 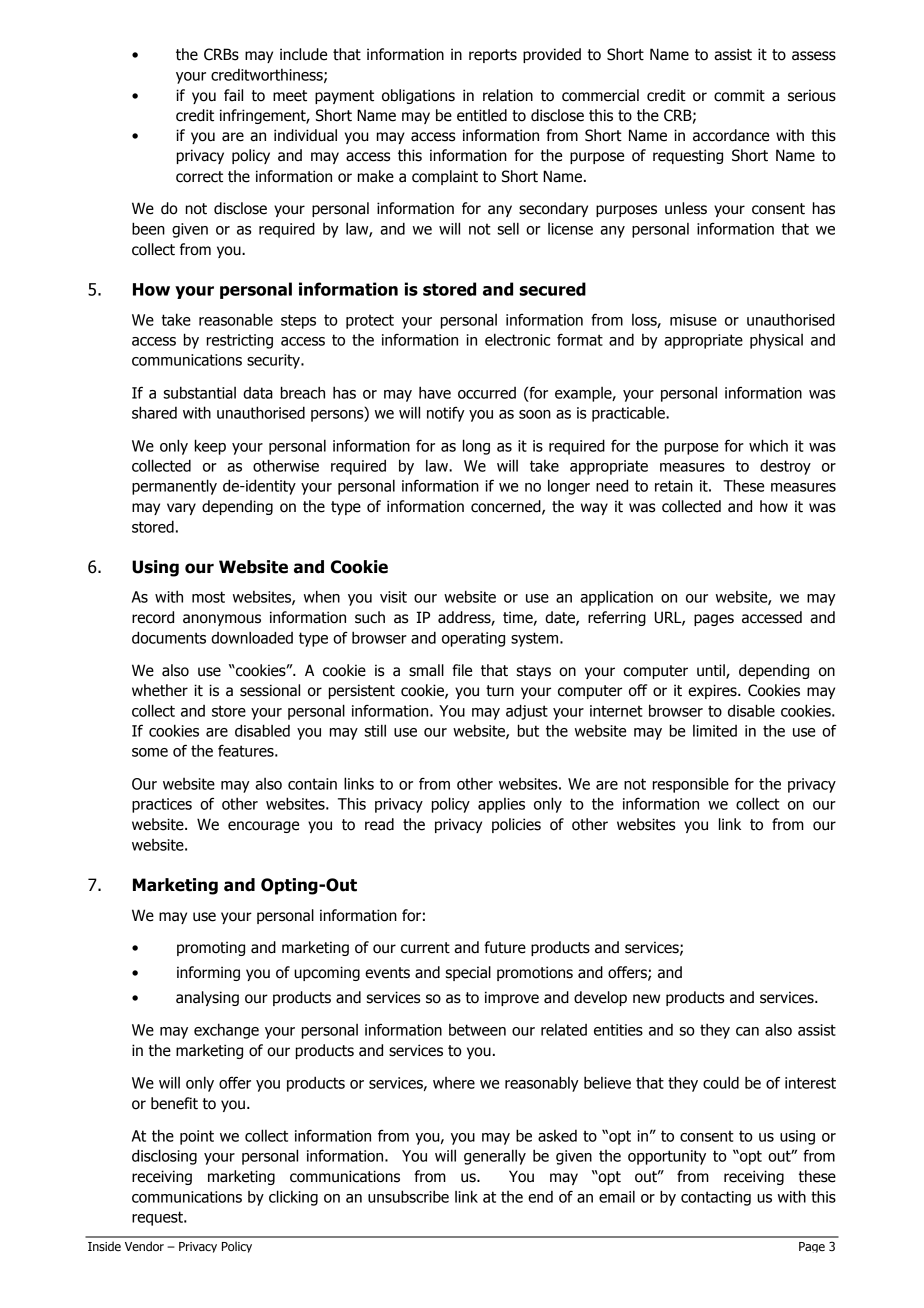 I want to click on entitled, so click(x=482, y=115).
